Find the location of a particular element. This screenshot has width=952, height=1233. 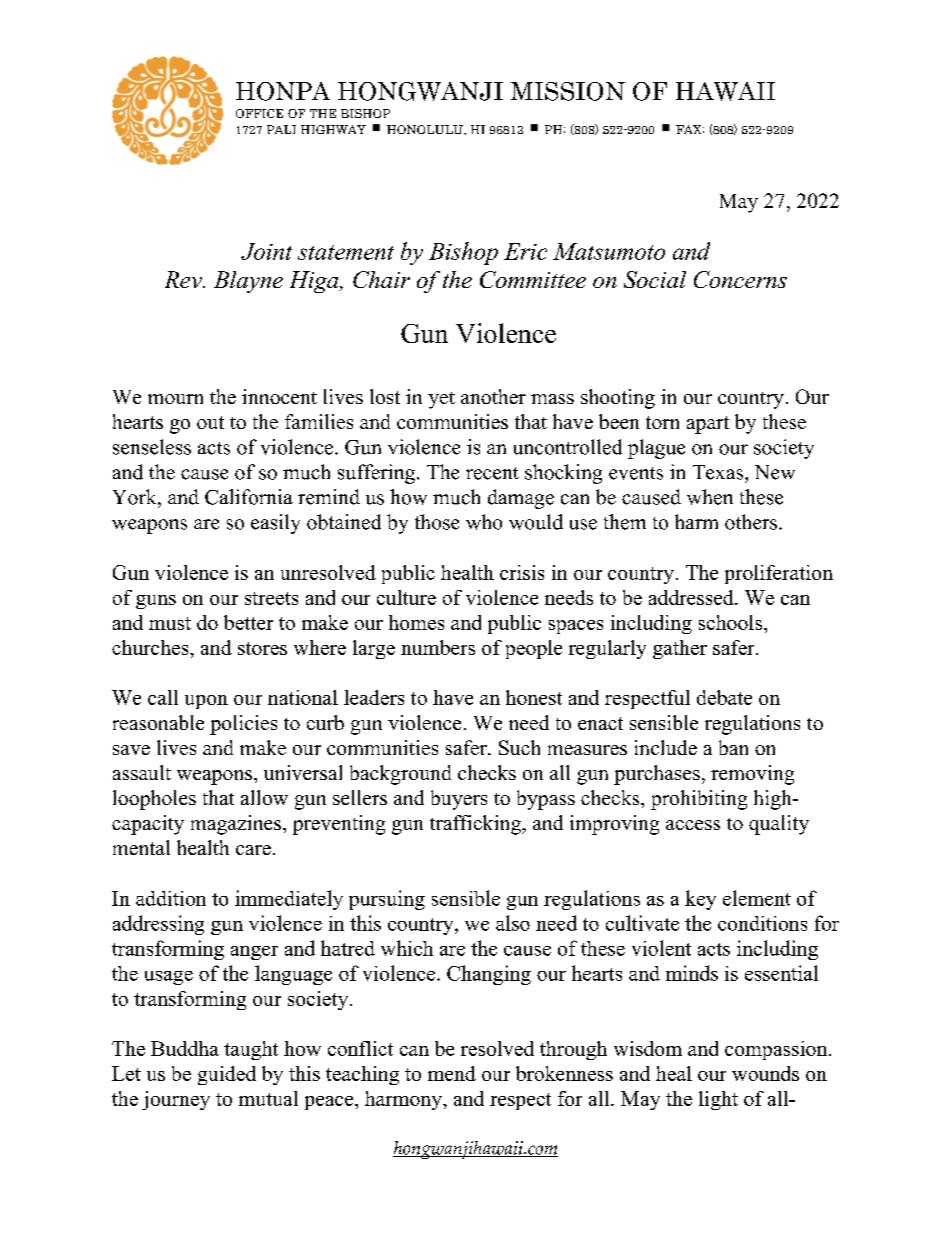

culture is located at coordinates (406, 597).
